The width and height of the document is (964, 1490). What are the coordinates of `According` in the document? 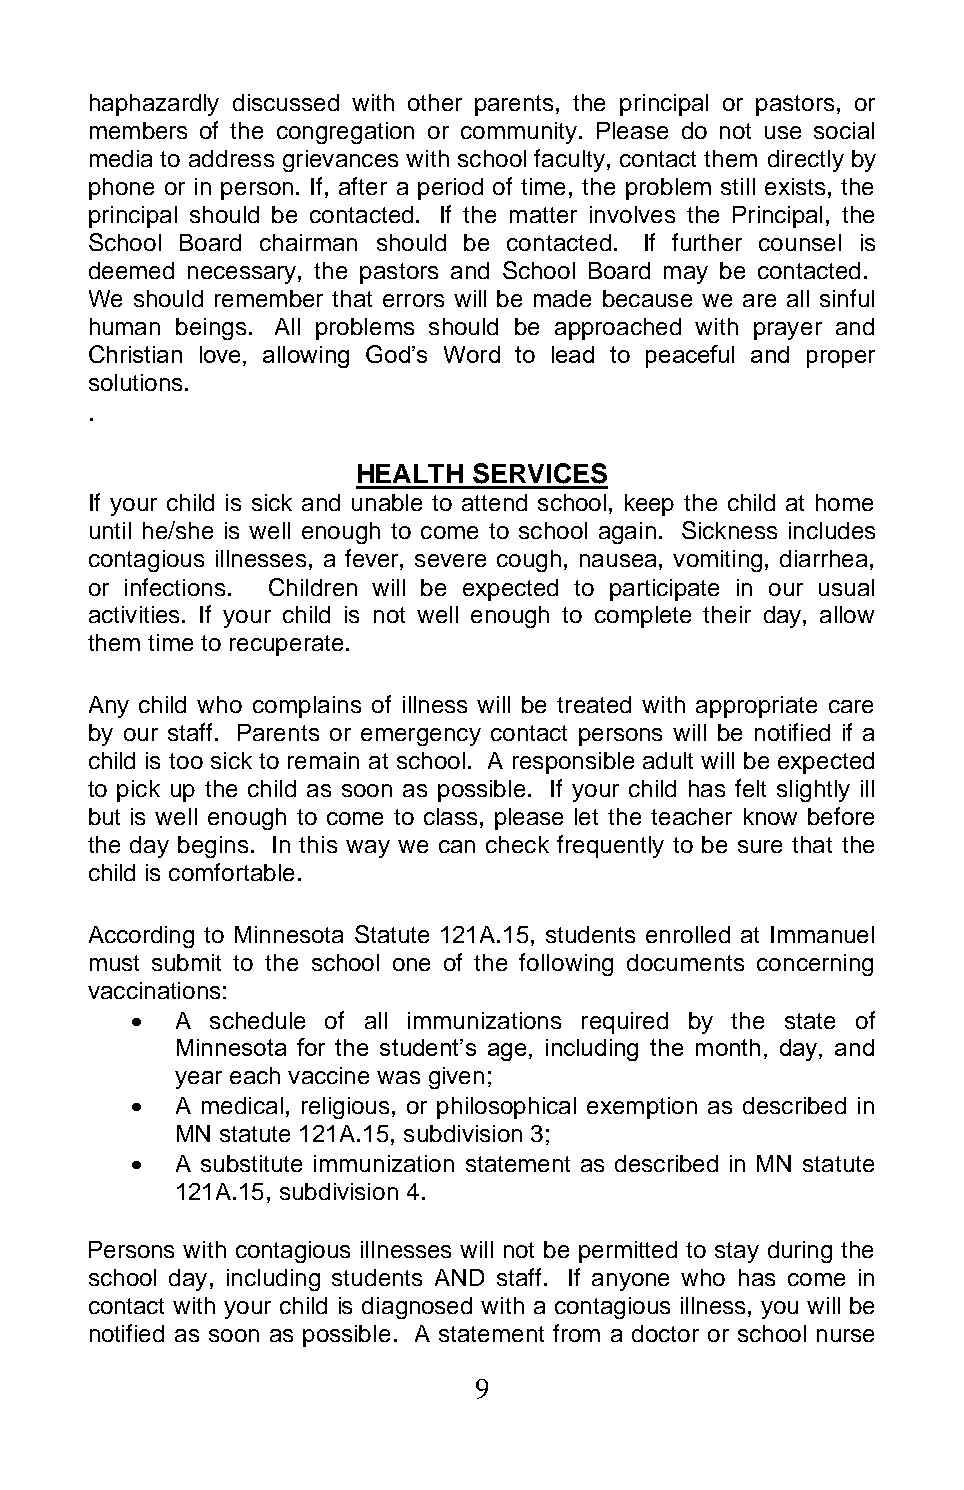 It's located at (141, 937).
